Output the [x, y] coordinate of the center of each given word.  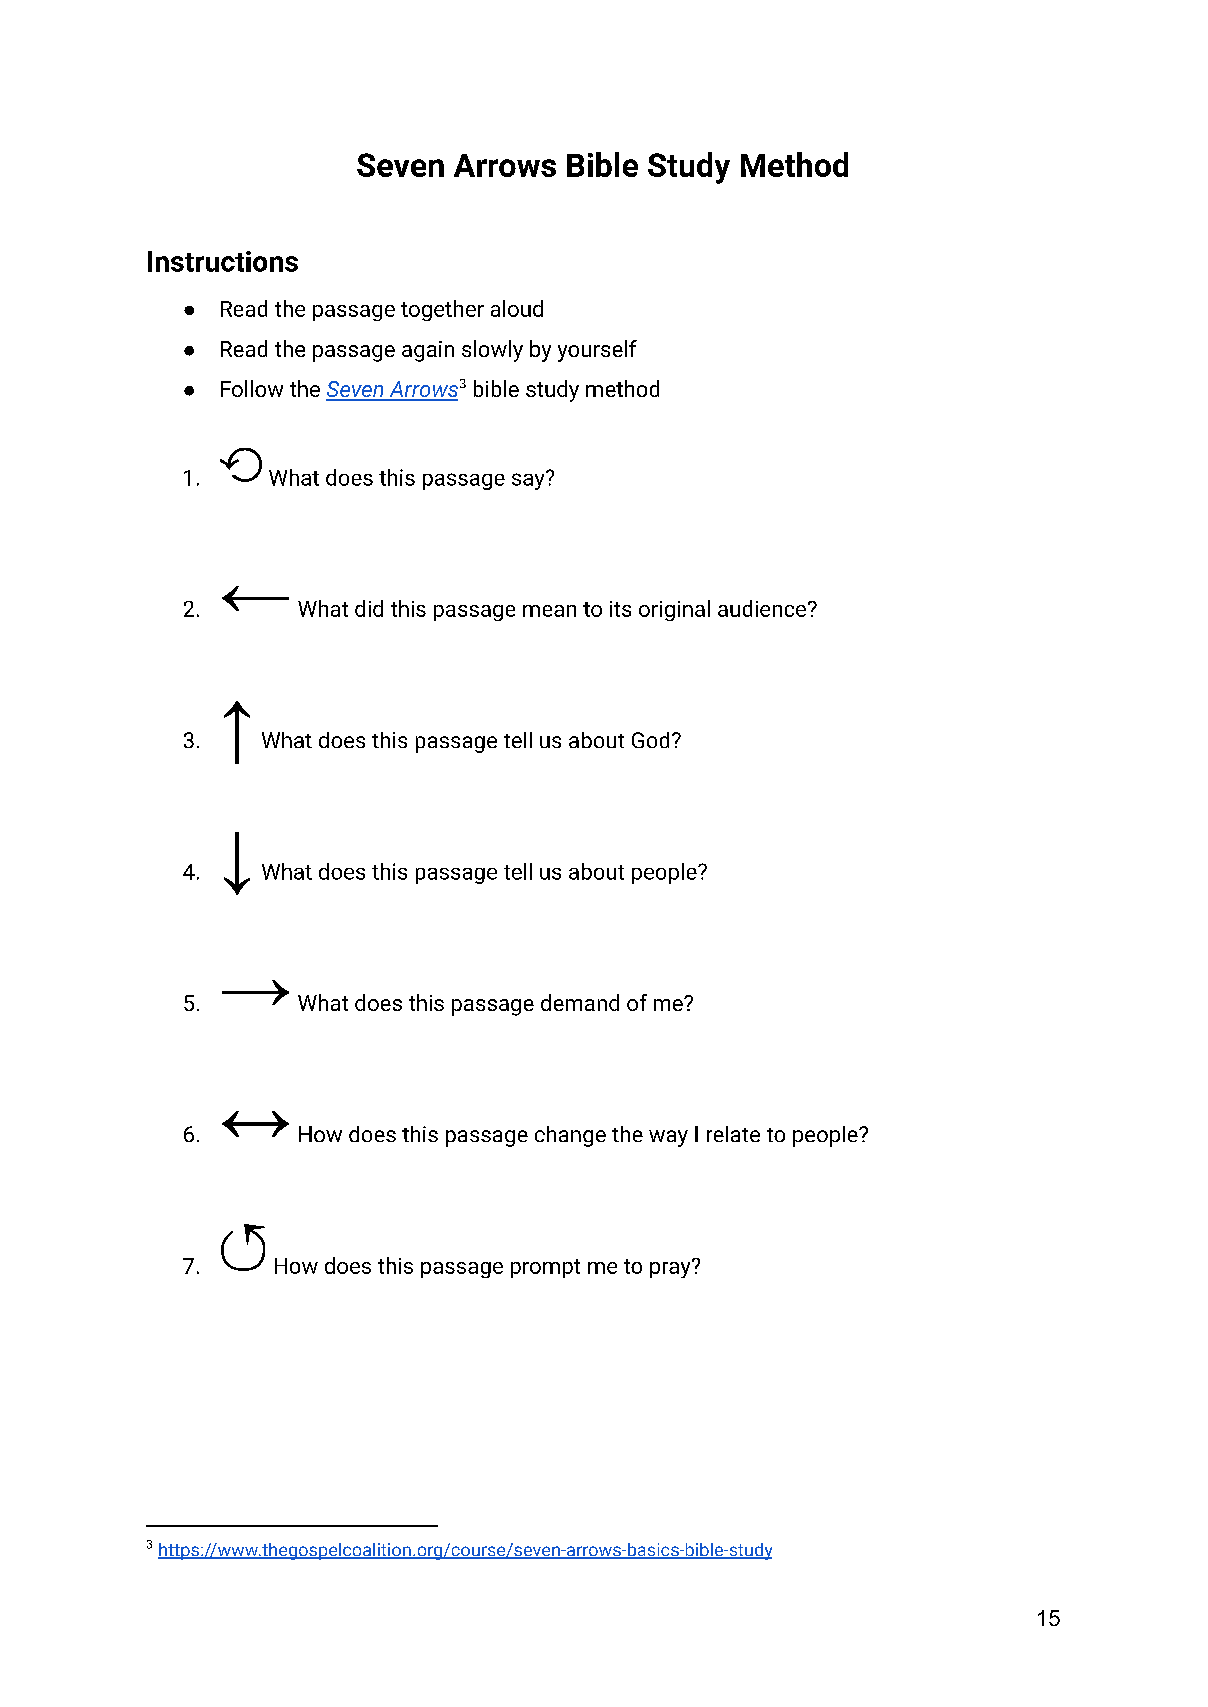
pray [671, 1268]
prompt [545, 1268]
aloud [517, 308]
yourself [597, 351]
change [570, 1136]
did [369, 608]
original [674, 610]
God [650, 740]
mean [549, 611]
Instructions [223, 261]
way [668, 1138]
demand [580, 1002]
